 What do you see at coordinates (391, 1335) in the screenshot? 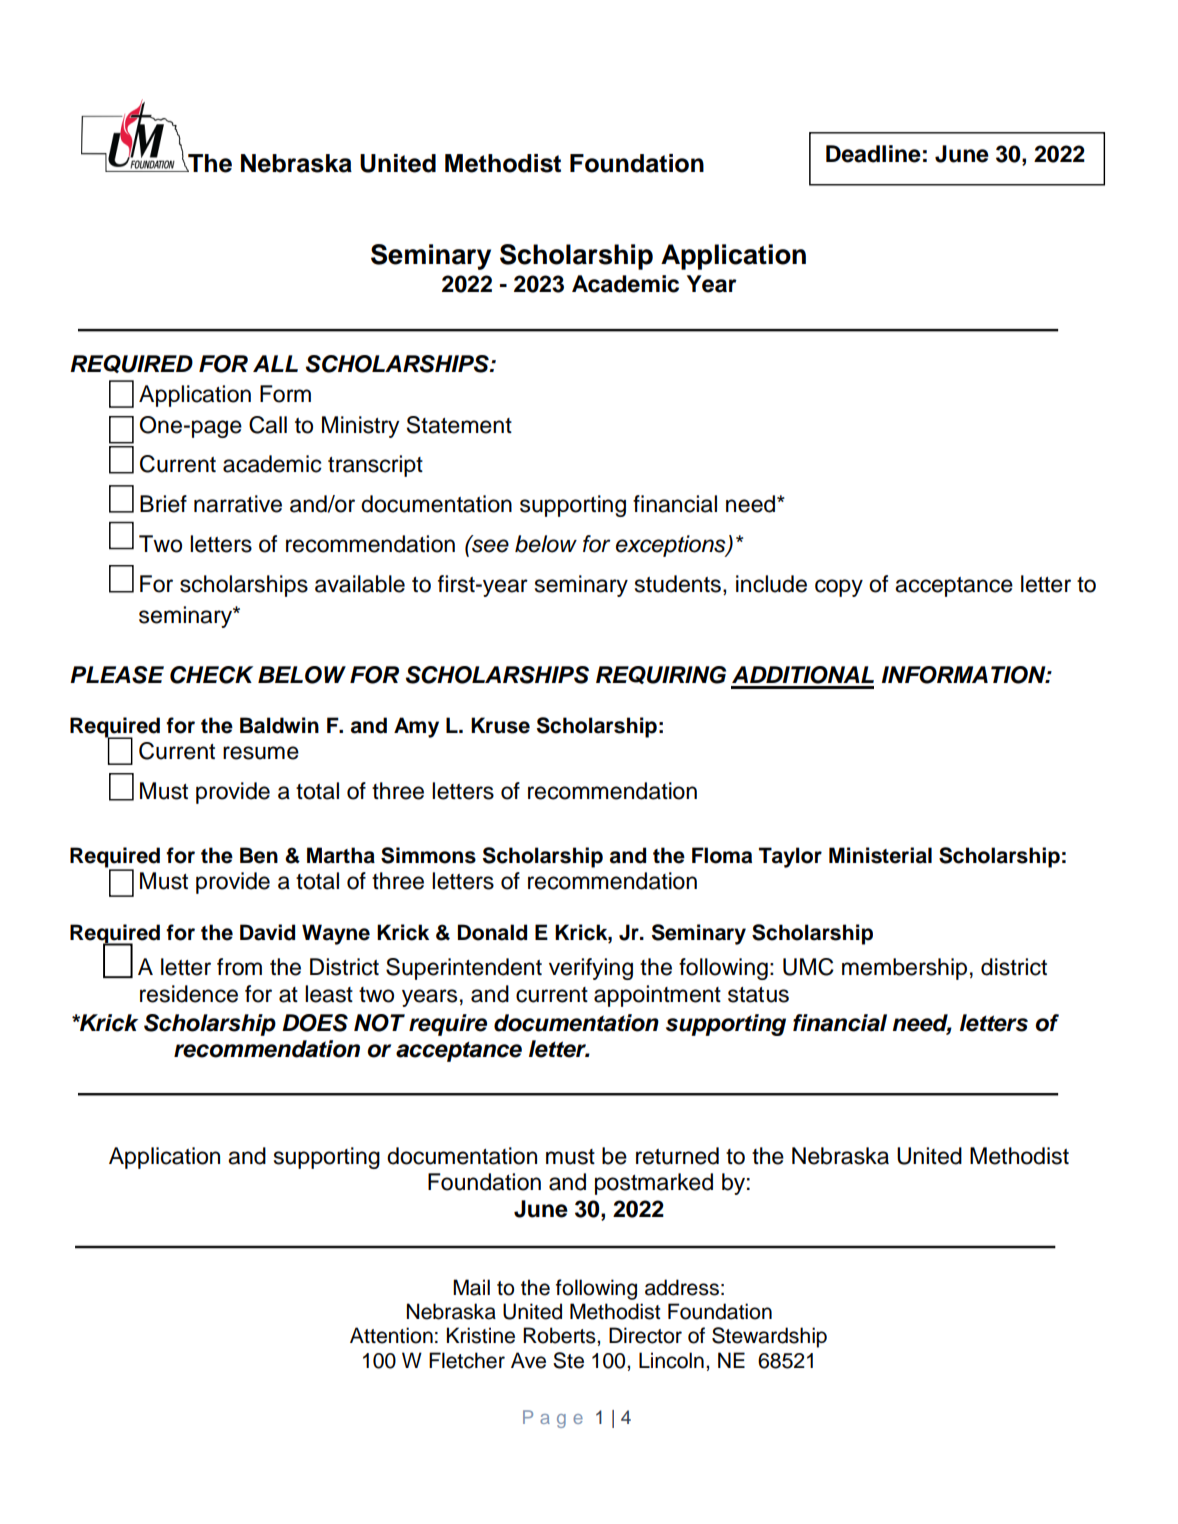
I see `Attention` at bounding box center [391, 1335].
